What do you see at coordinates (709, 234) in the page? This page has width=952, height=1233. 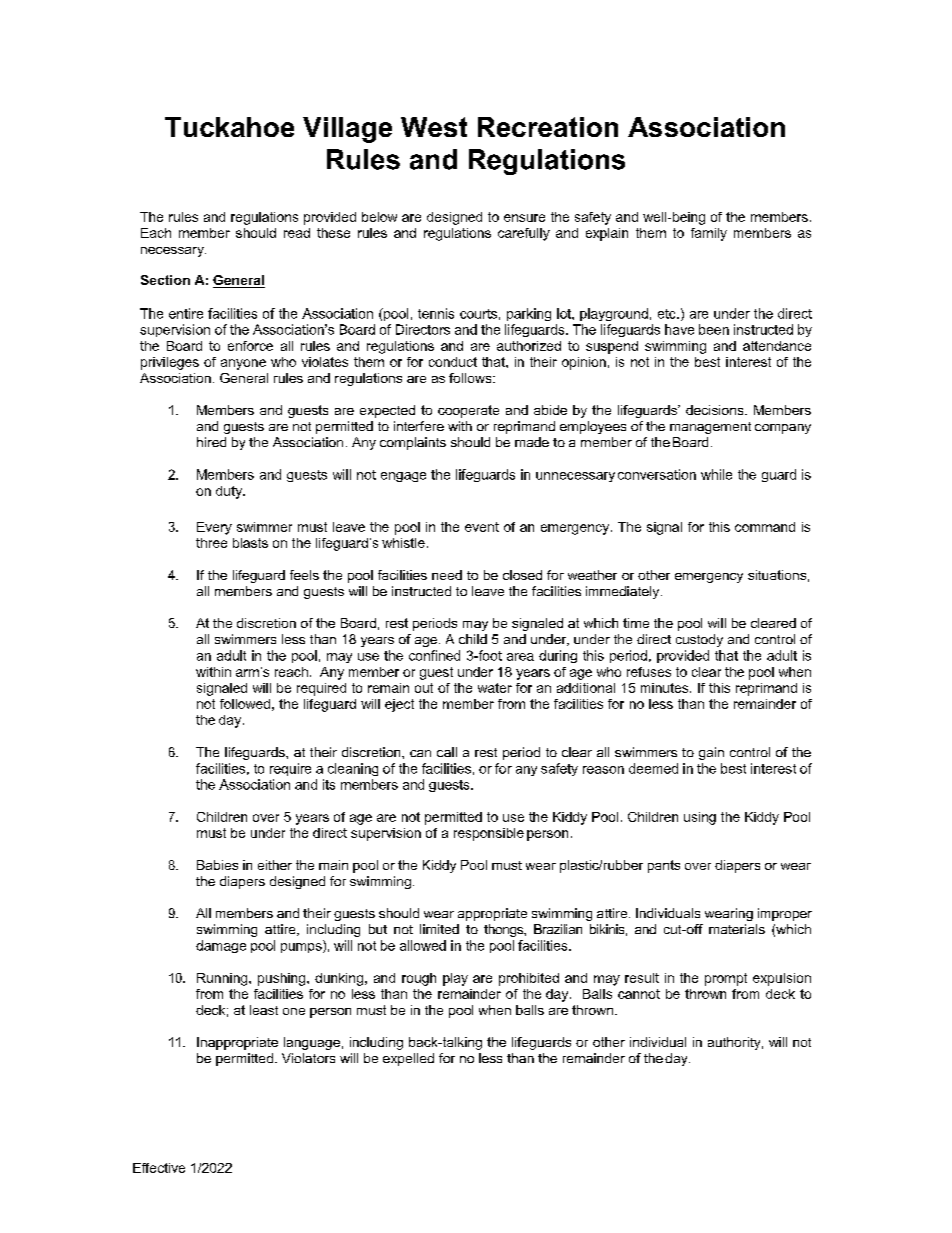 I see `family` at bounding box center [709, 234].
